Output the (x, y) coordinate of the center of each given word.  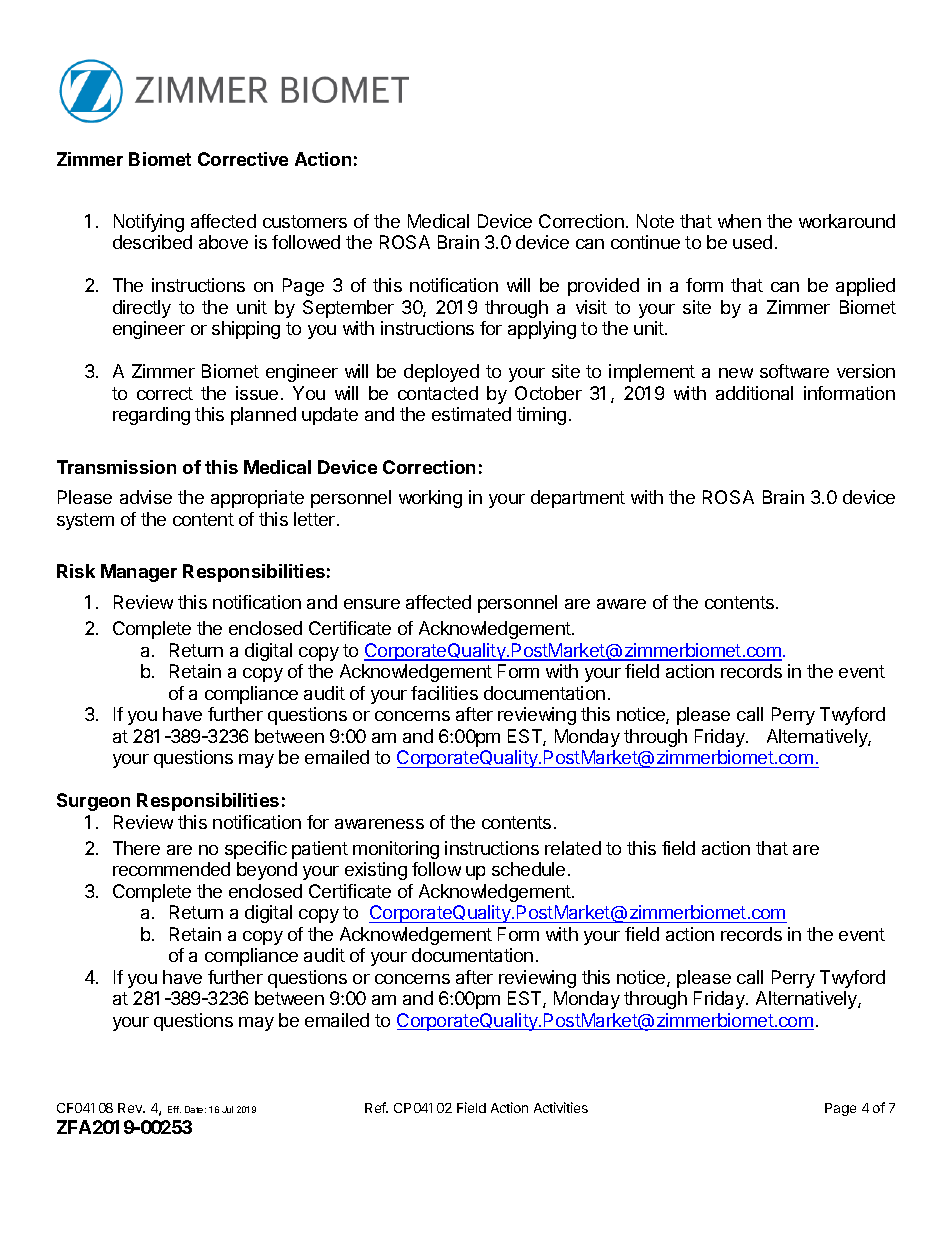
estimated (471, 414)
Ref (376, 1107)
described (152, 242)
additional (754, 393)
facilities (444, 693)
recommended (171, 869)
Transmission (116, 467)
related (573, 848)
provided (603, 287)
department (578, 499)
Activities (561, 1107)
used (752, 242)
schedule (528, 869)
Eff (174, 1109)
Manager (139, 573)
